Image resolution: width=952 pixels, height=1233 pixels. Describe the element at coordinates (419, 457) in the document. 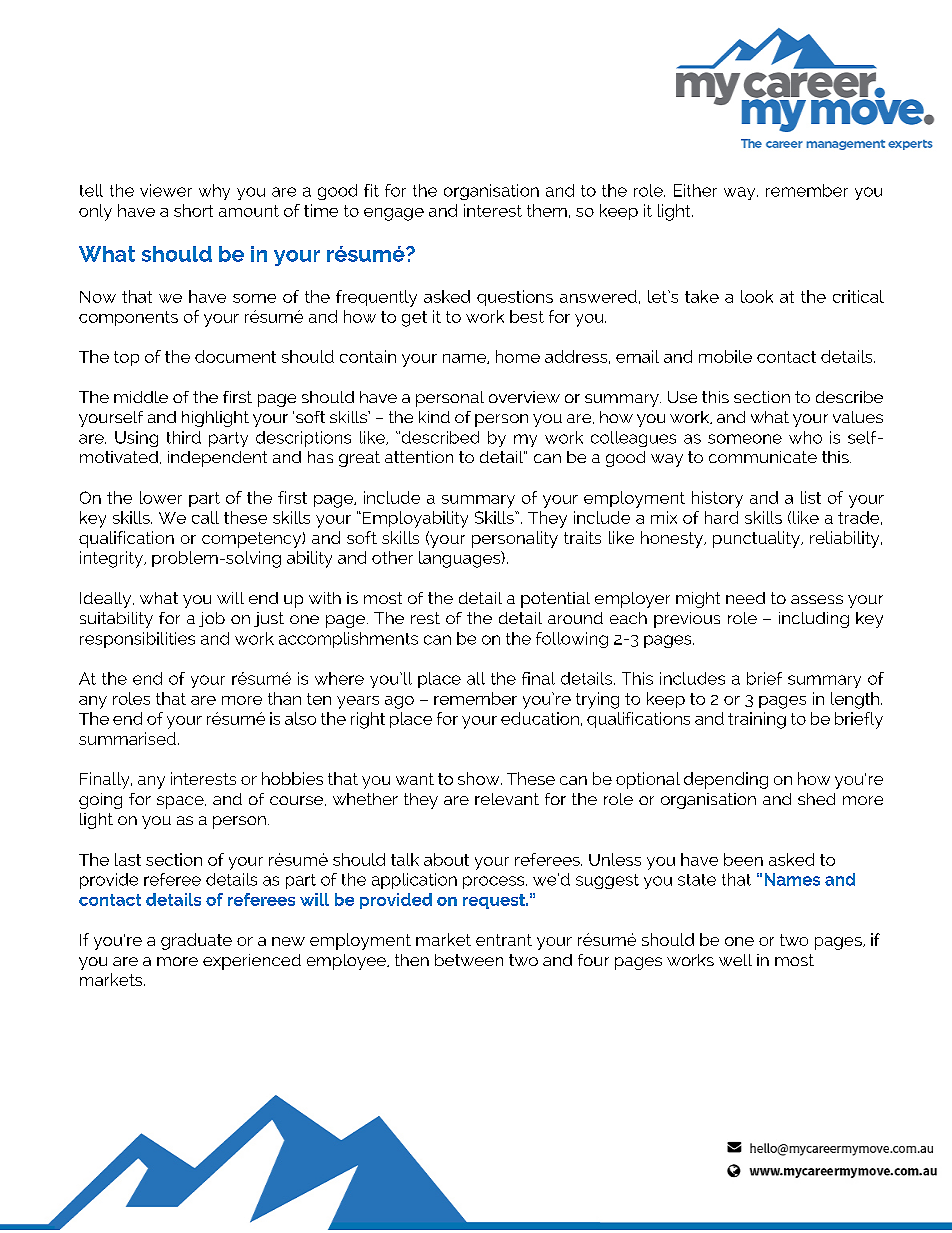

I see `attention` at that location.
